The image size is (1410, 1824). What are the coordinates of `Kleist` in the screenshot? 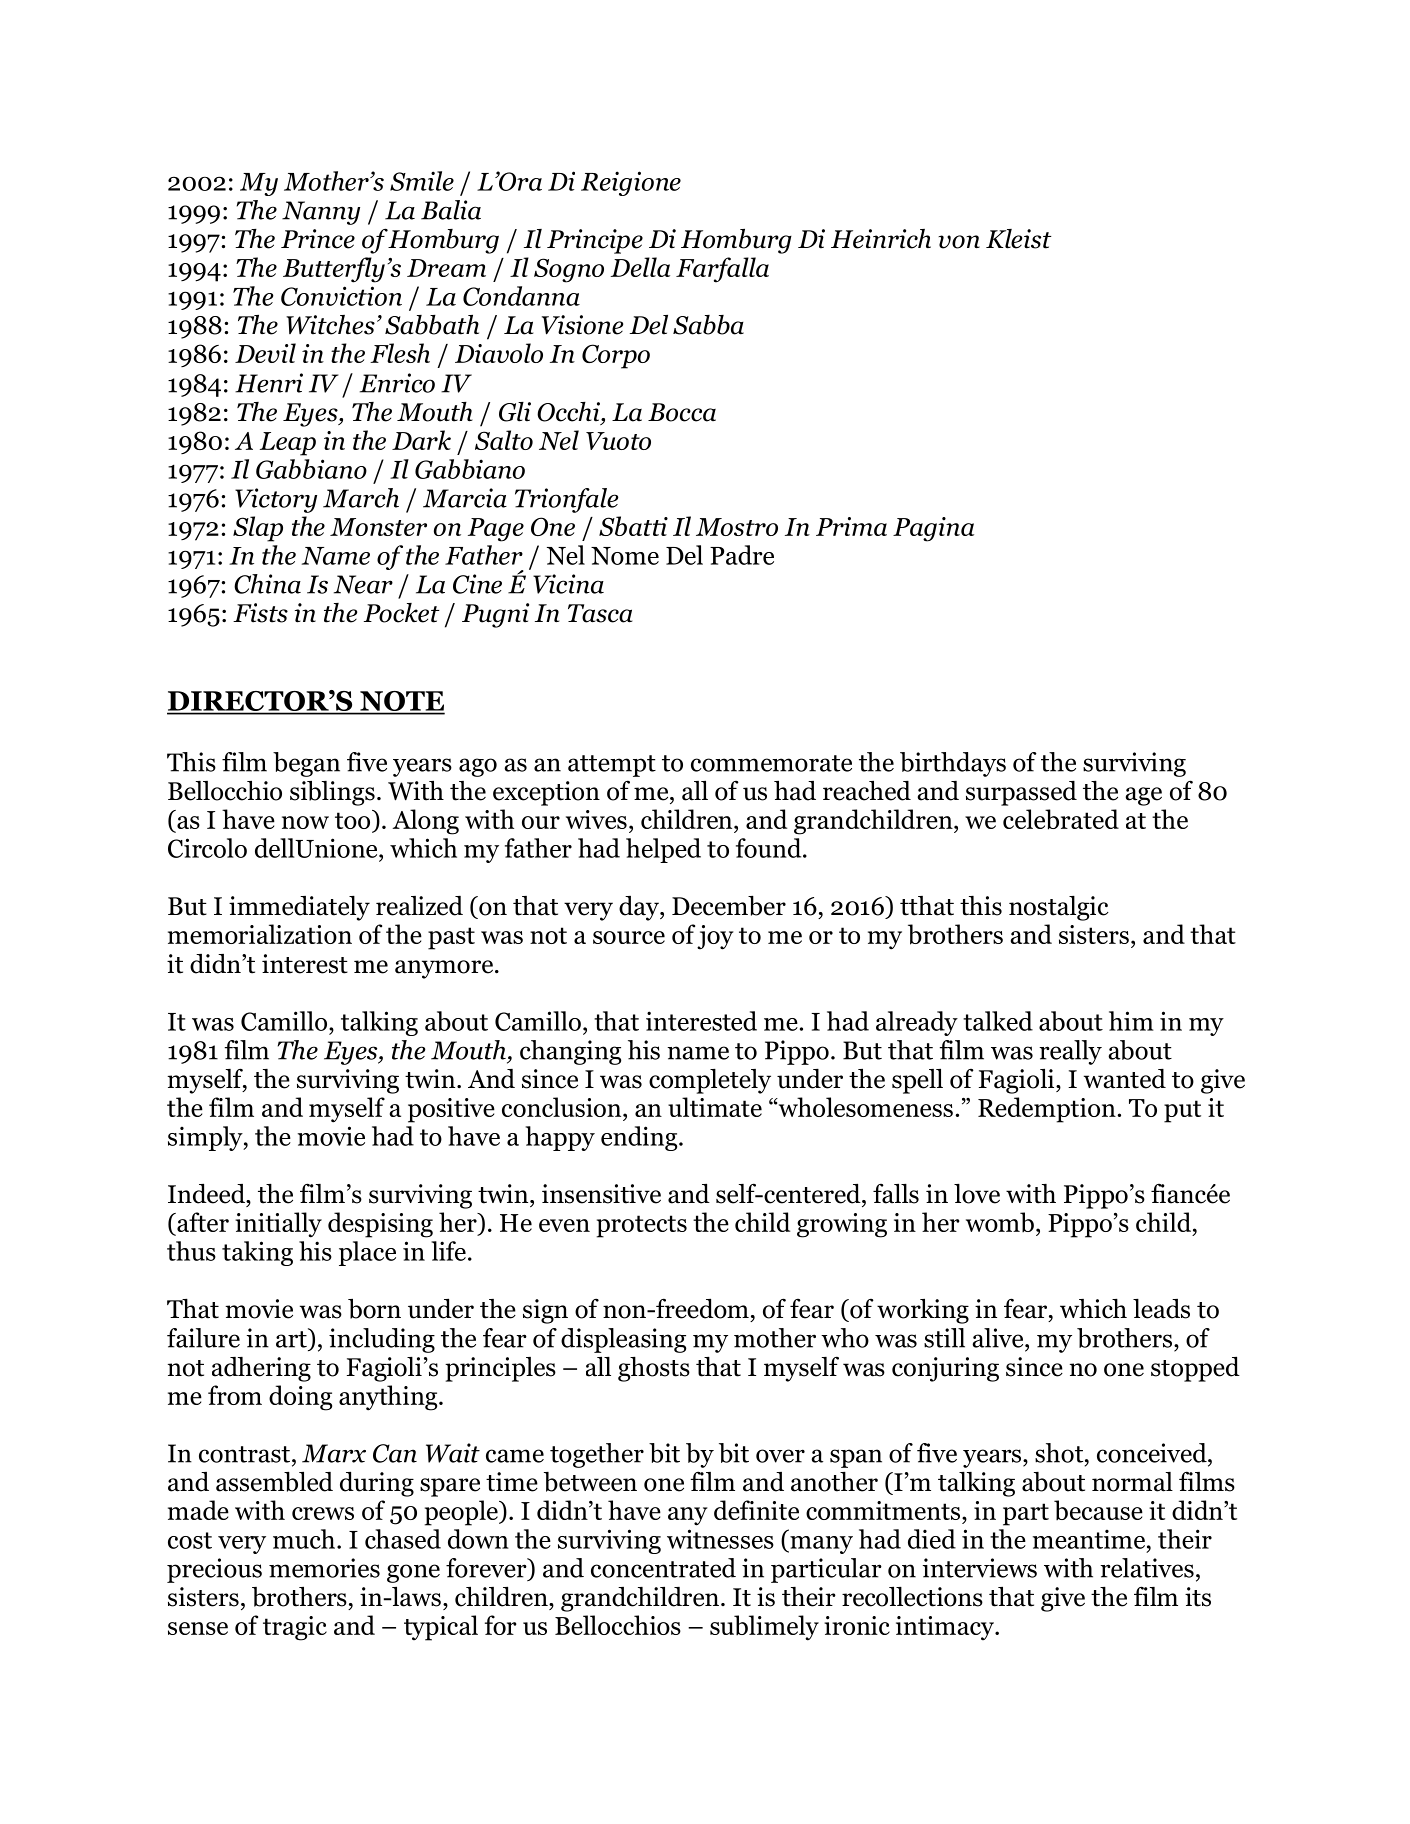 It's located at (1019, 239).
